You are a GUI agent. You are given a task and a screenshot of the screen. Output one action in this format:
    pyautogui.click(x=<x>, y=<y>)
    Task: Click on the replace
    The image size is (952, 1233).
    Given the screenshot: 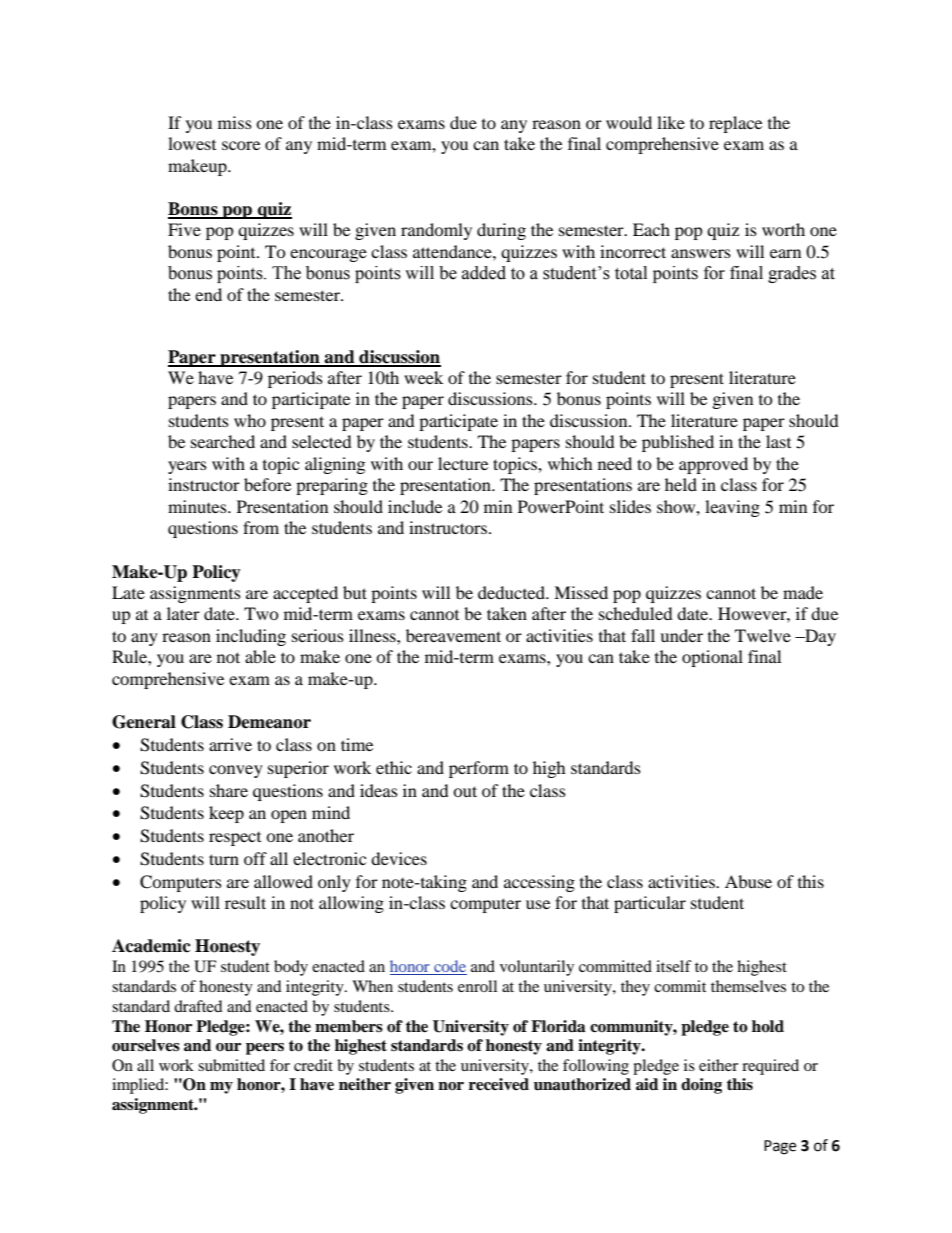 What is the action you would take?
    pyautogui.click(x=735, y=124)
